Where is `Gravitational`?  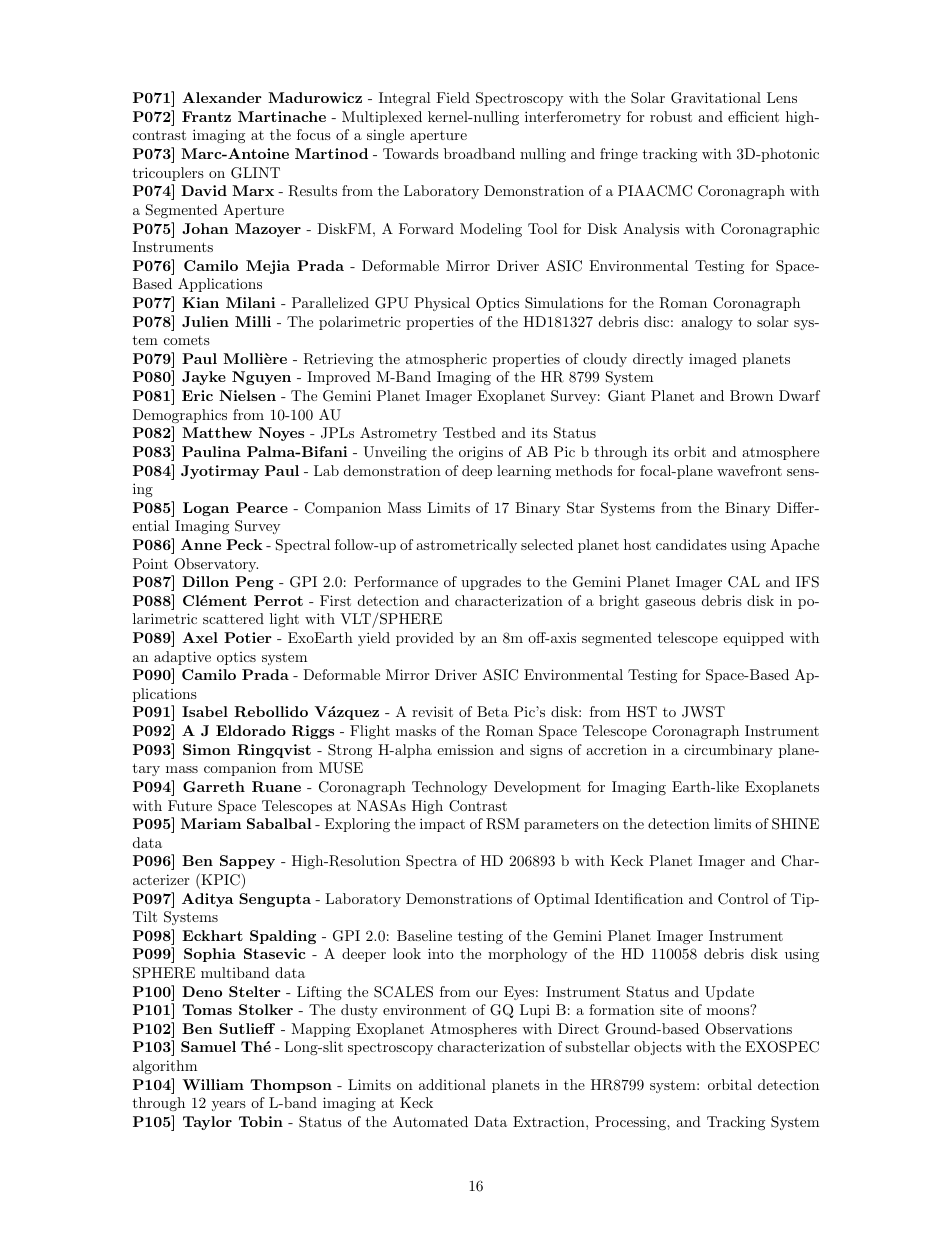 Gravitational is located at coordinates (716, 98).
